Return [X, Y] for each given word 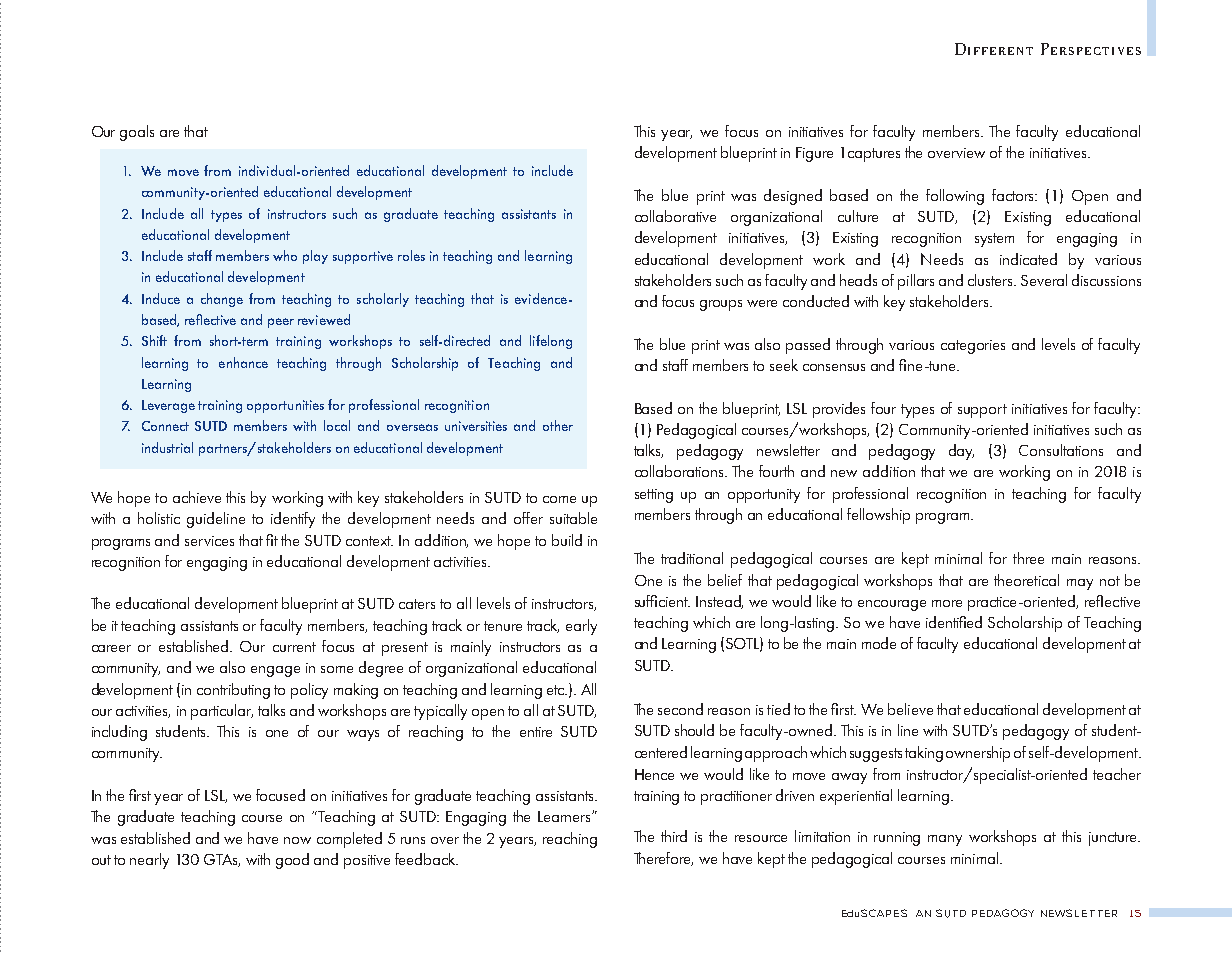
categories [973, 347]
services [209, 541]
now [297, 840]
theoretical [1026, 580]
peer [281, 323]
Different [994, 49]
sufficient [662, 601]
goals [137, 133]
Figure [814, 154]
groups [721, 305]
